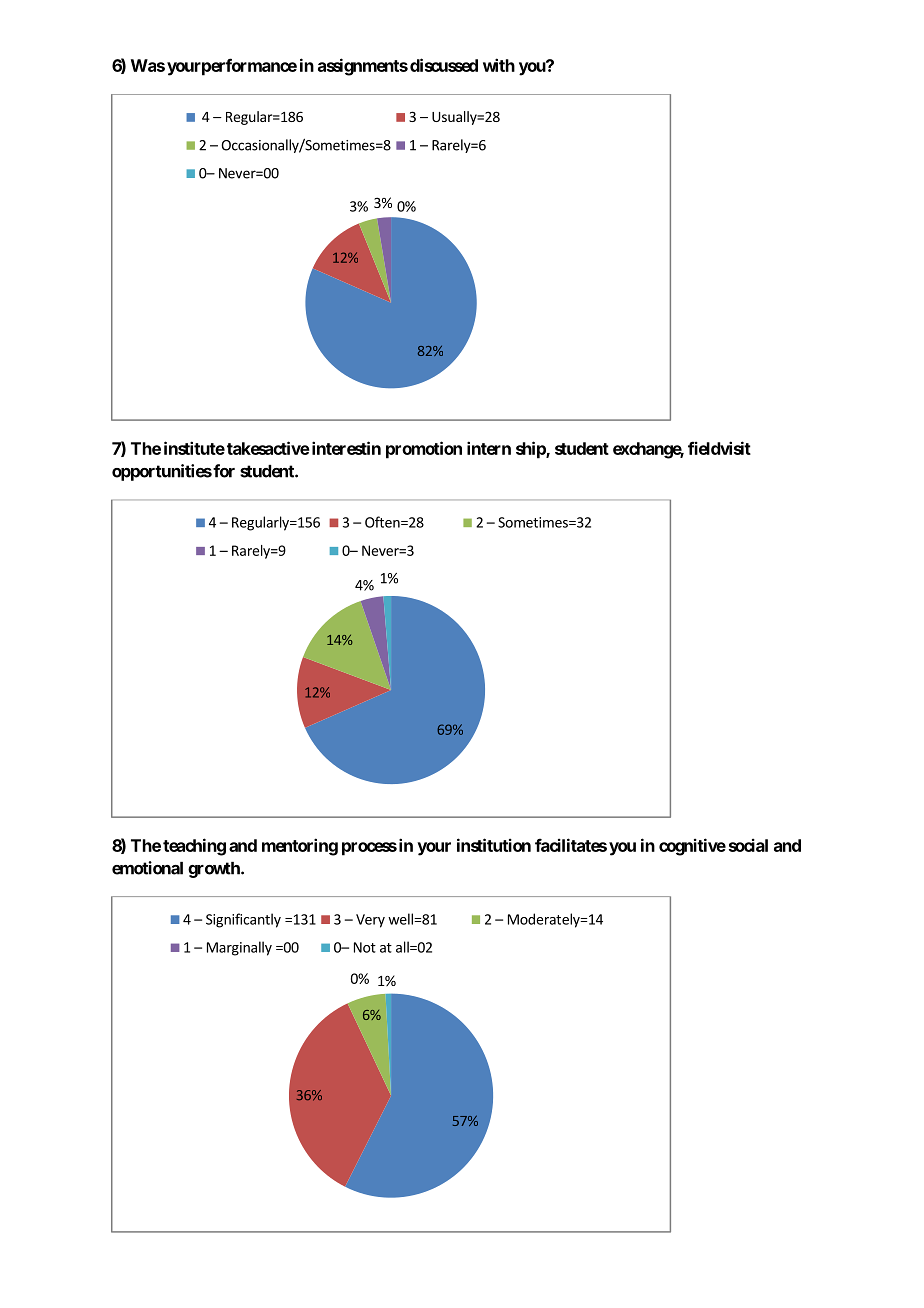  What do you see at coordinates (444, 65) in the screenshot?
I see `discussed` at bounding box center [444, 65].
